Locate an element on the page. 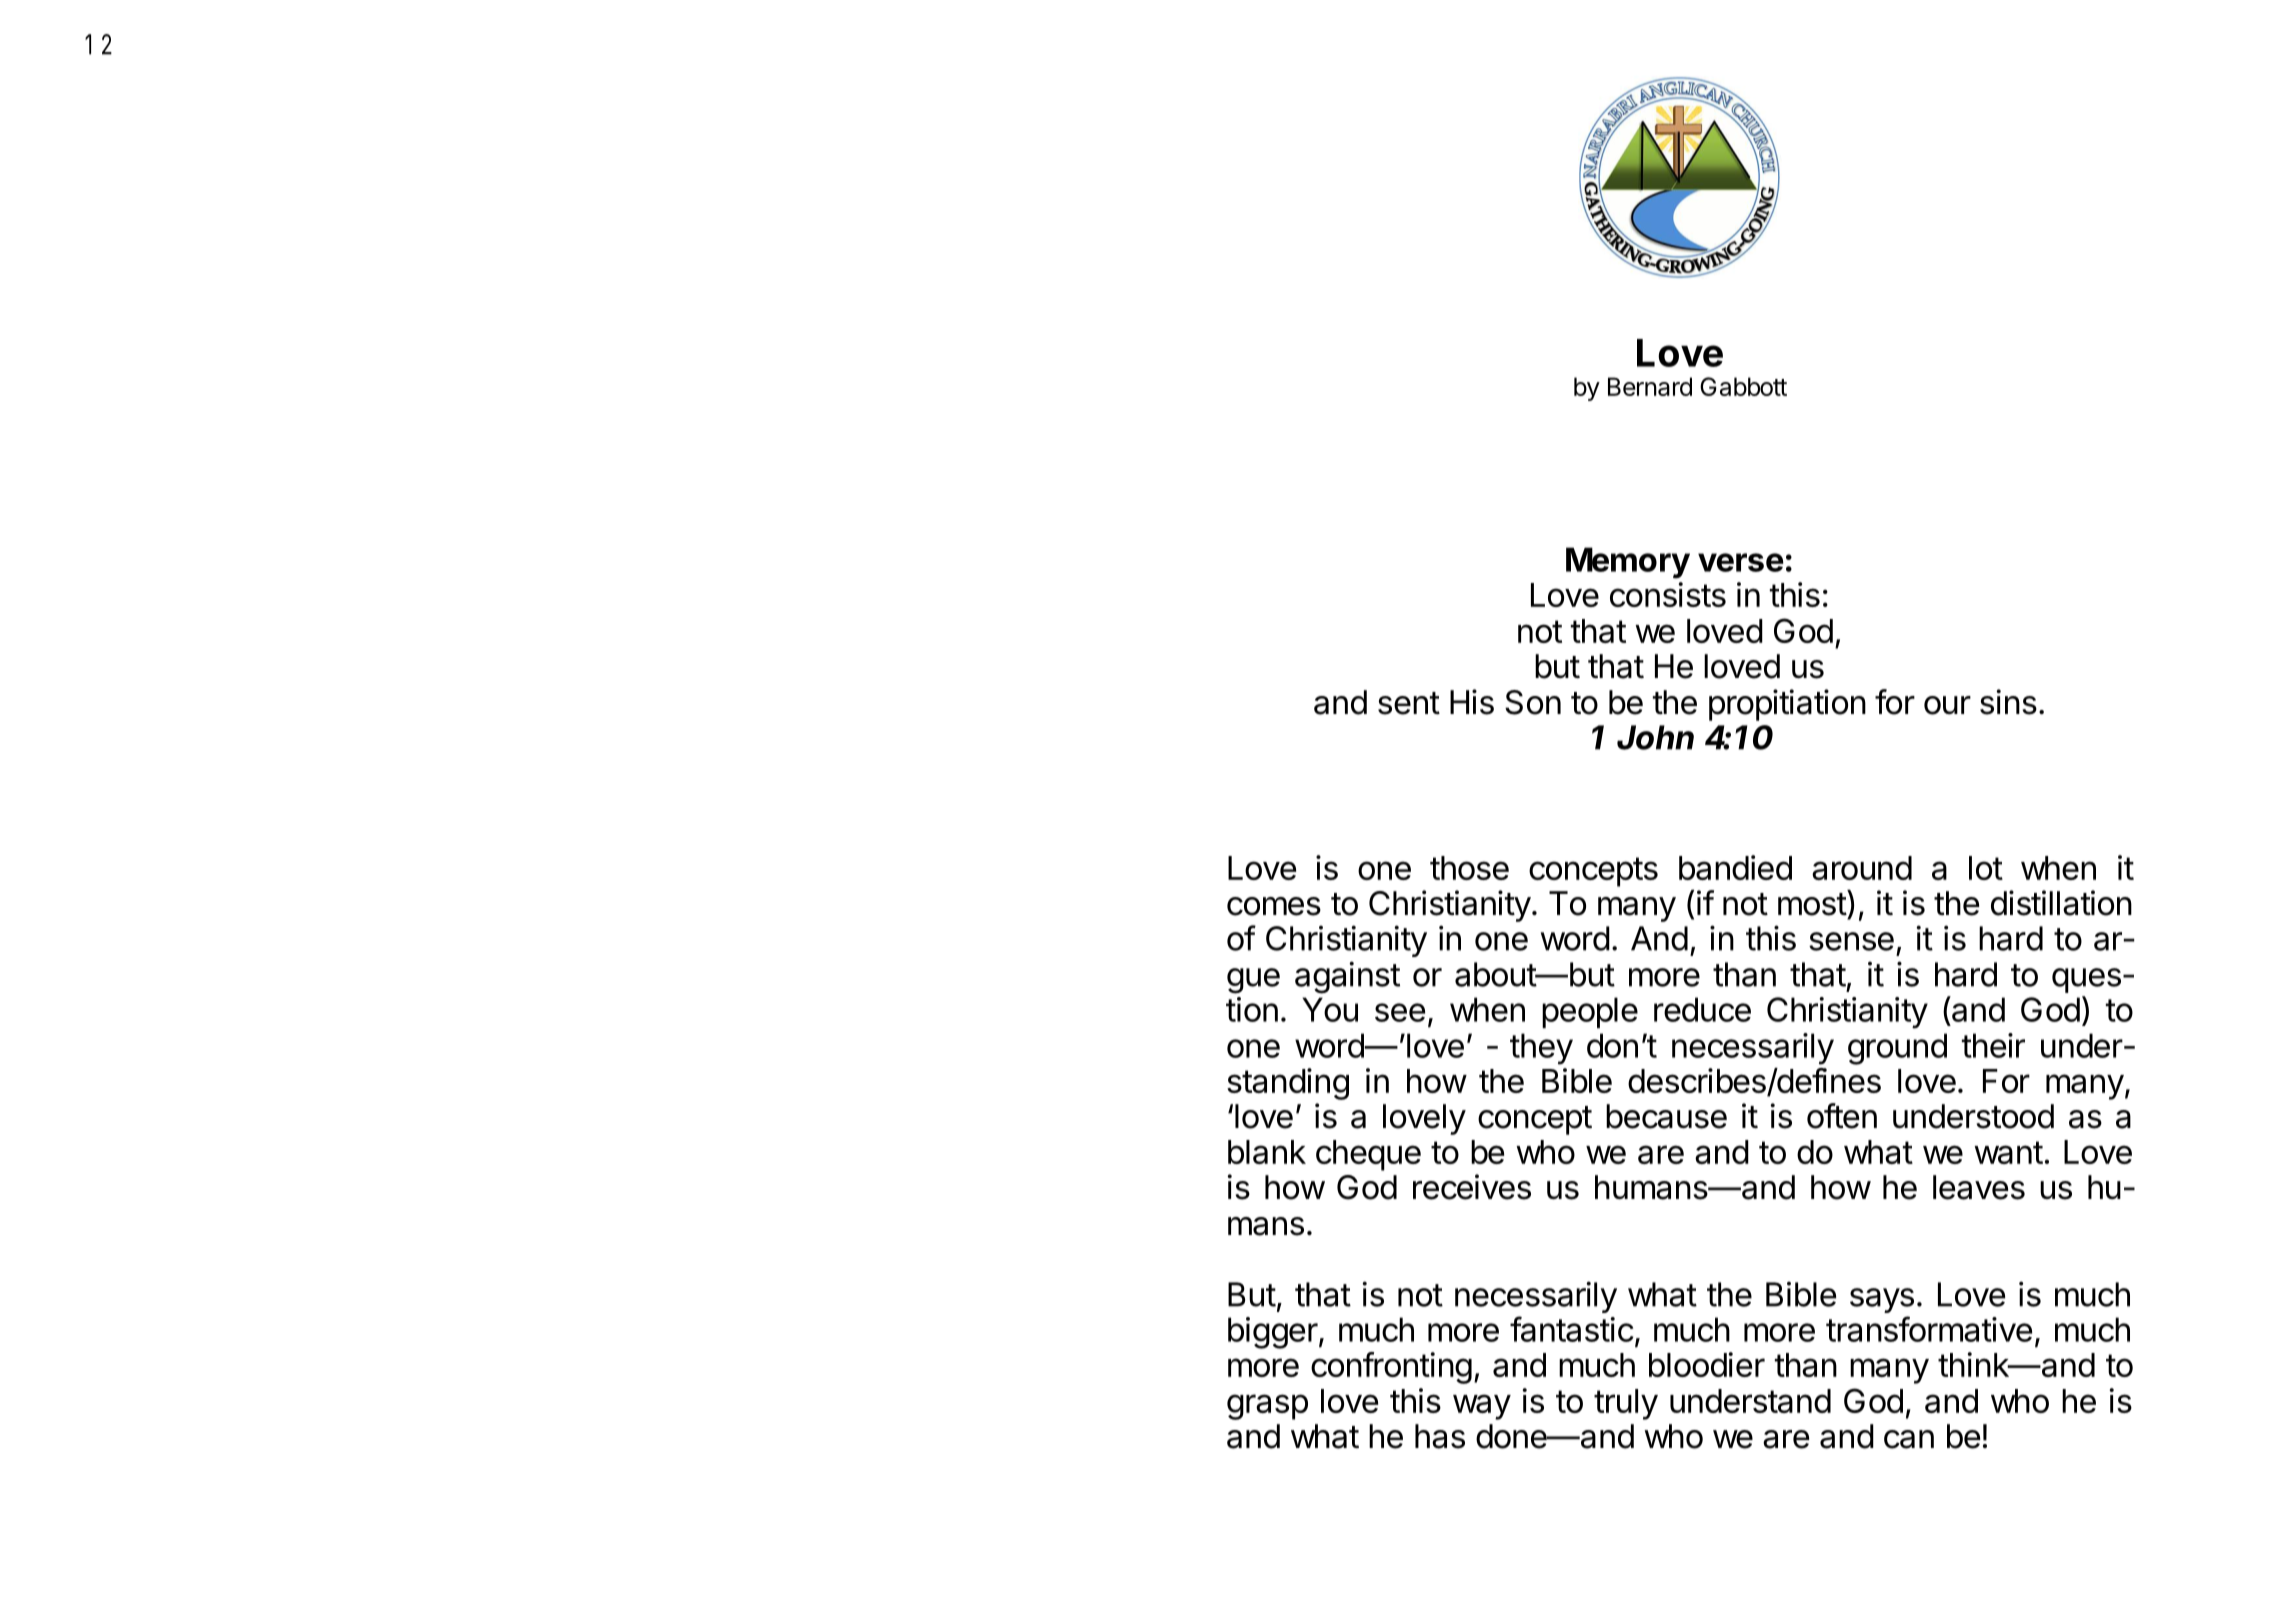 This image has height=1619, width=2290. confronting is located at coordinates (1391, 1368).
